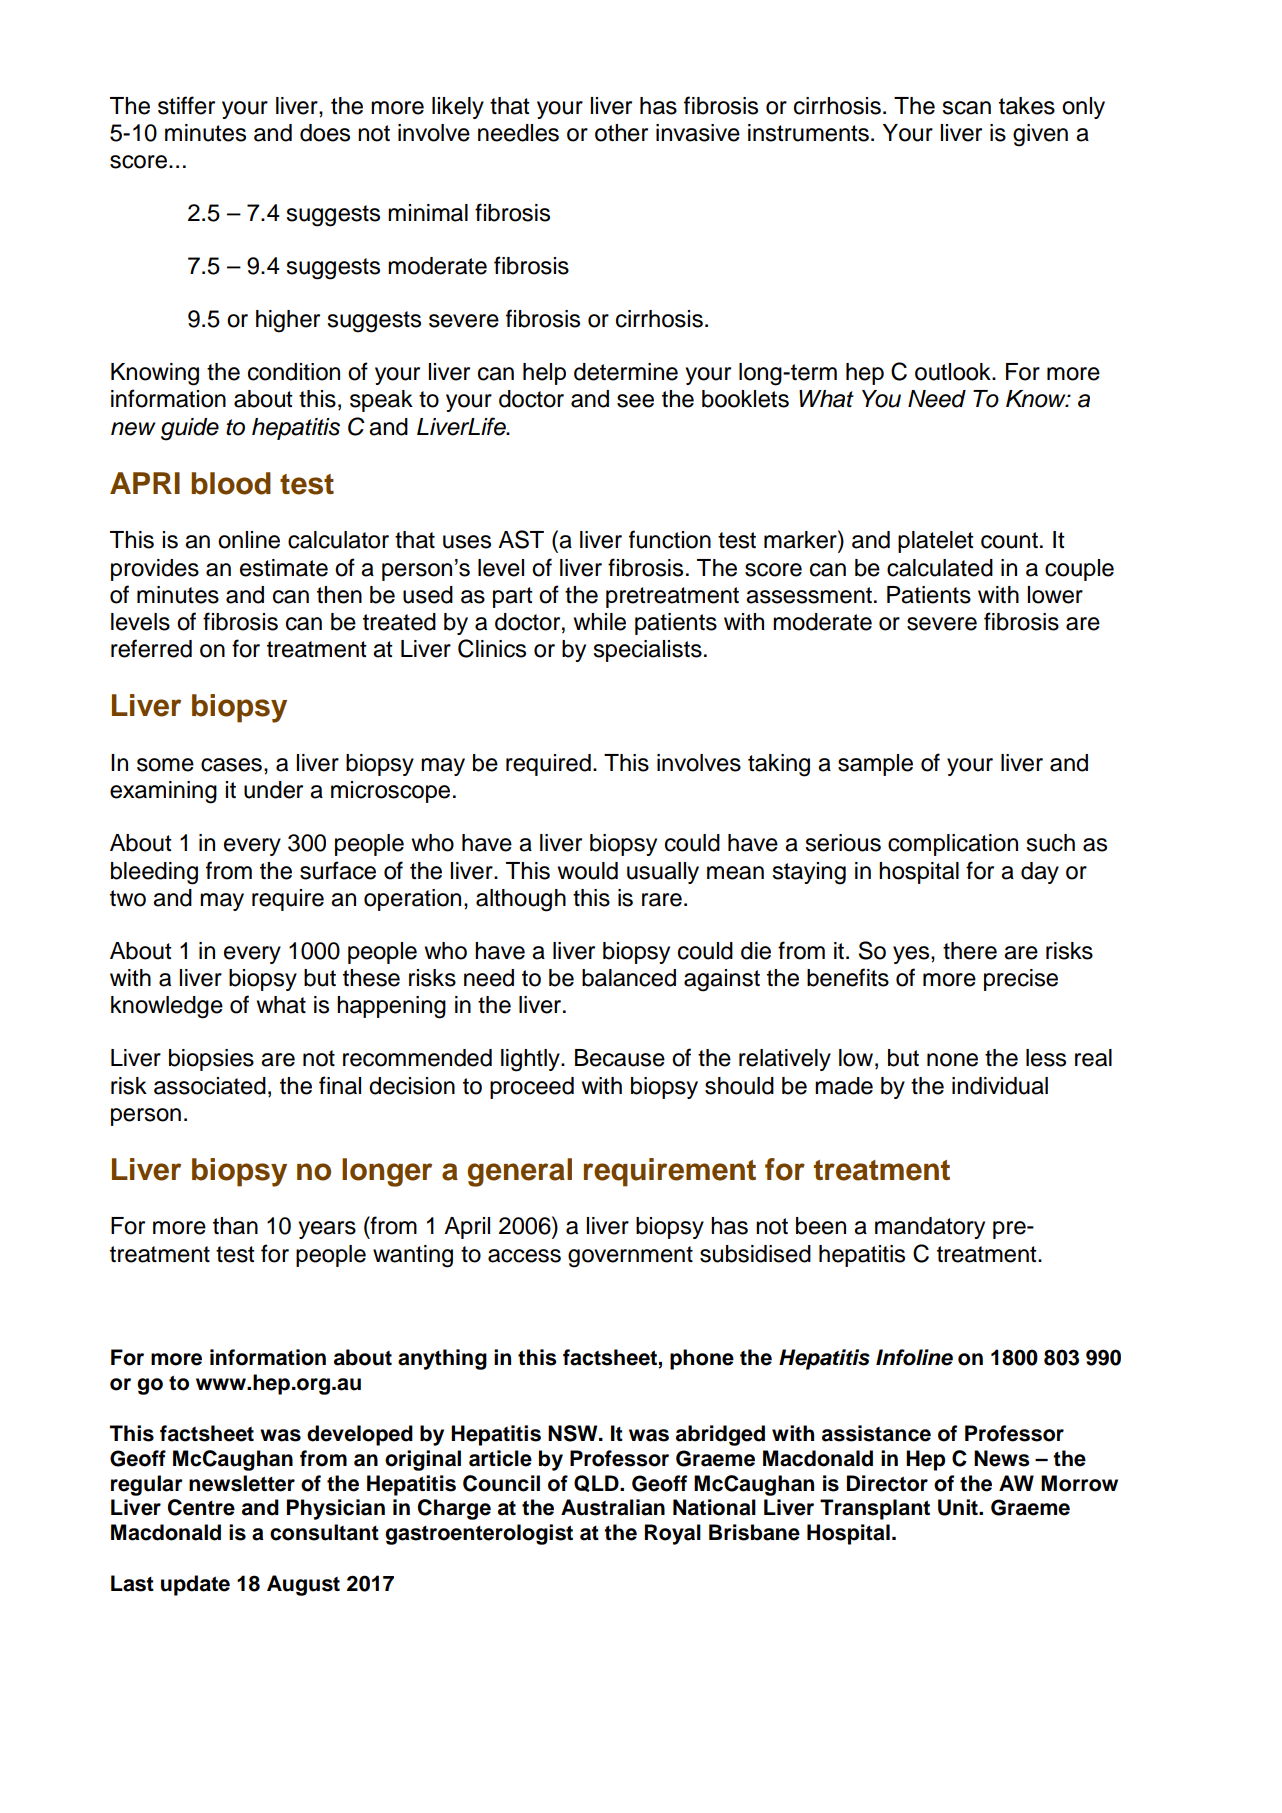 The image size is (1282, 1813). Describe the element at coordinates (201, 1507) in the screenshot. I see `Centre` at that location.
